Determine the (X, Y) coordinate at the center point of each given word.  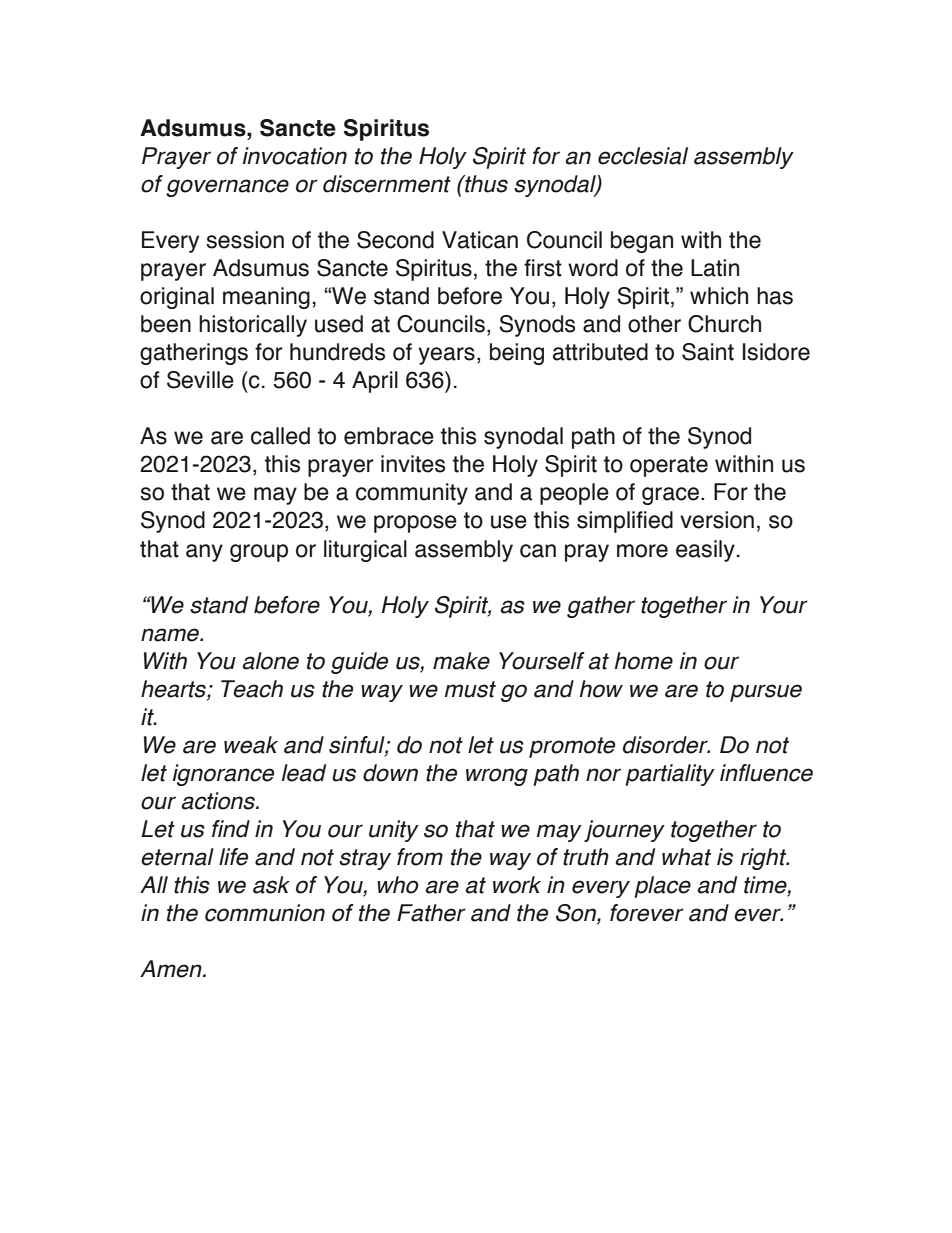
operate (669, 466)
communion (265, 913)
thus (485, 184)
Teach (252, 689)
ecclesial (643, 156)
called (280, 436)
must (470, 689)
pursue (766, 693)
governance (227, 188)
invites (413, 464)
